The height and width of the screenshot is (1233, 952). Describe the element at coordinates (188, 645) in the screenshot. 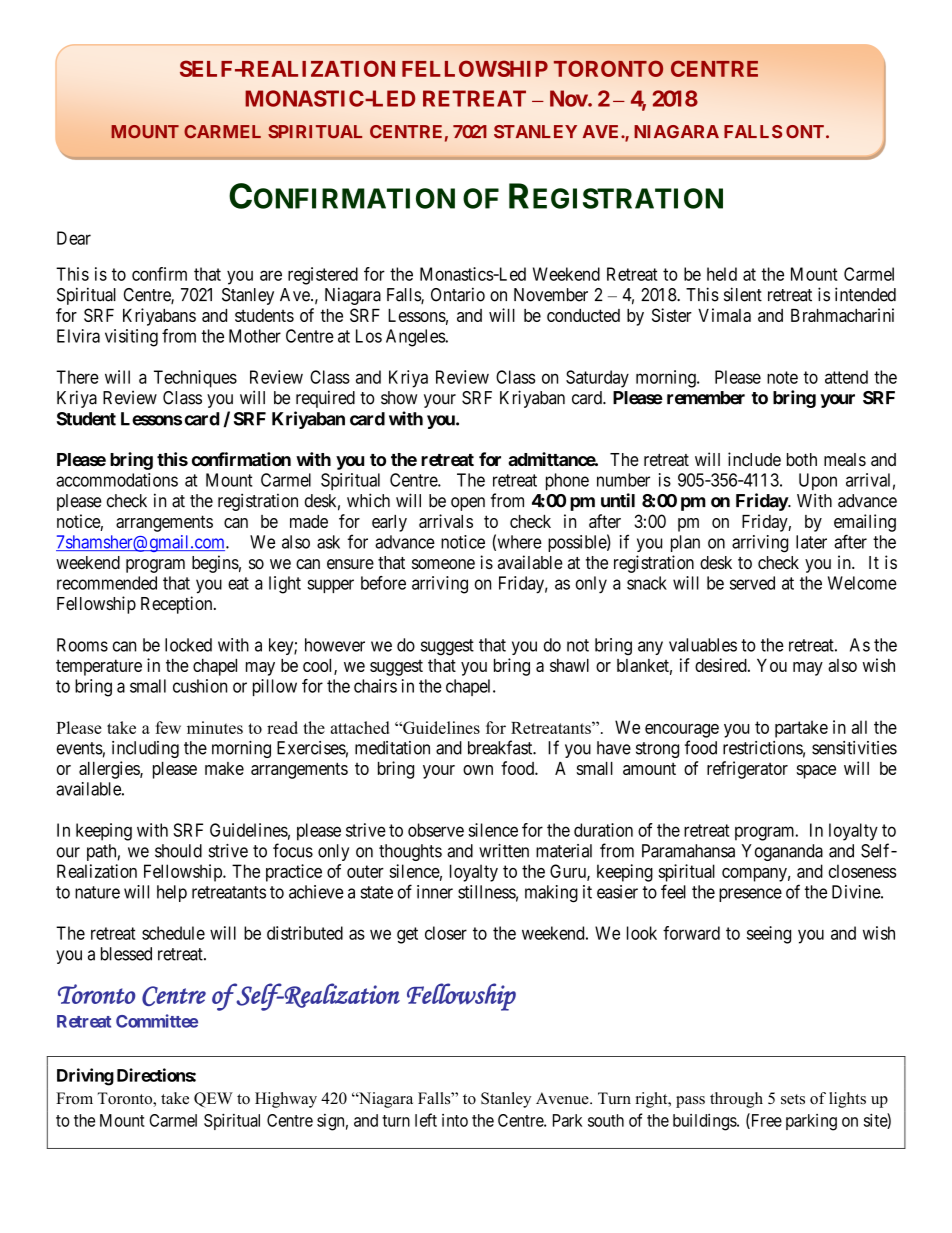

I see `locked` at that location.
